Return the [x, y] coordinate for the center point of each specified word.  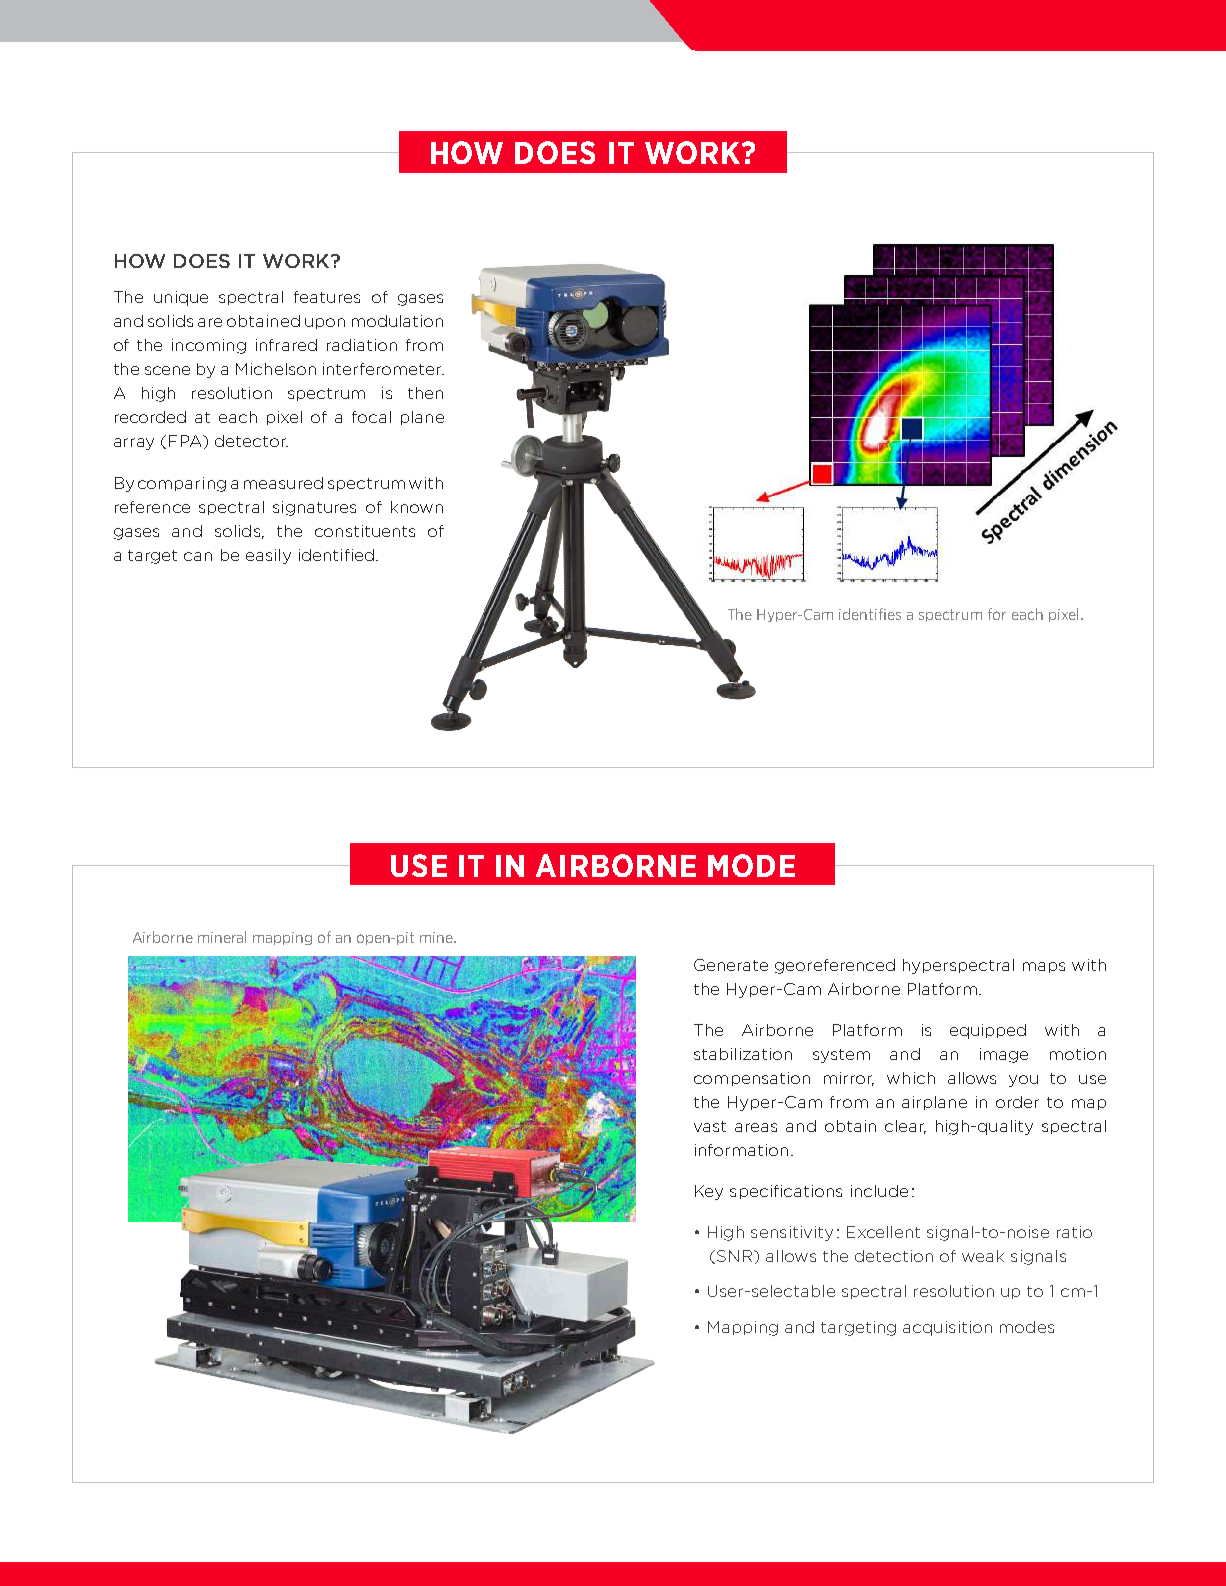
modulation [397, 321]
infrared [286, 345]
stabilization [743, 1054]
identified [336, 555]
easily [268, 556]
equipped [988, 1031]
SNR [736, 1256]
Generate [731, 965]
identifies [870, 614]
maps [1044, 967]
